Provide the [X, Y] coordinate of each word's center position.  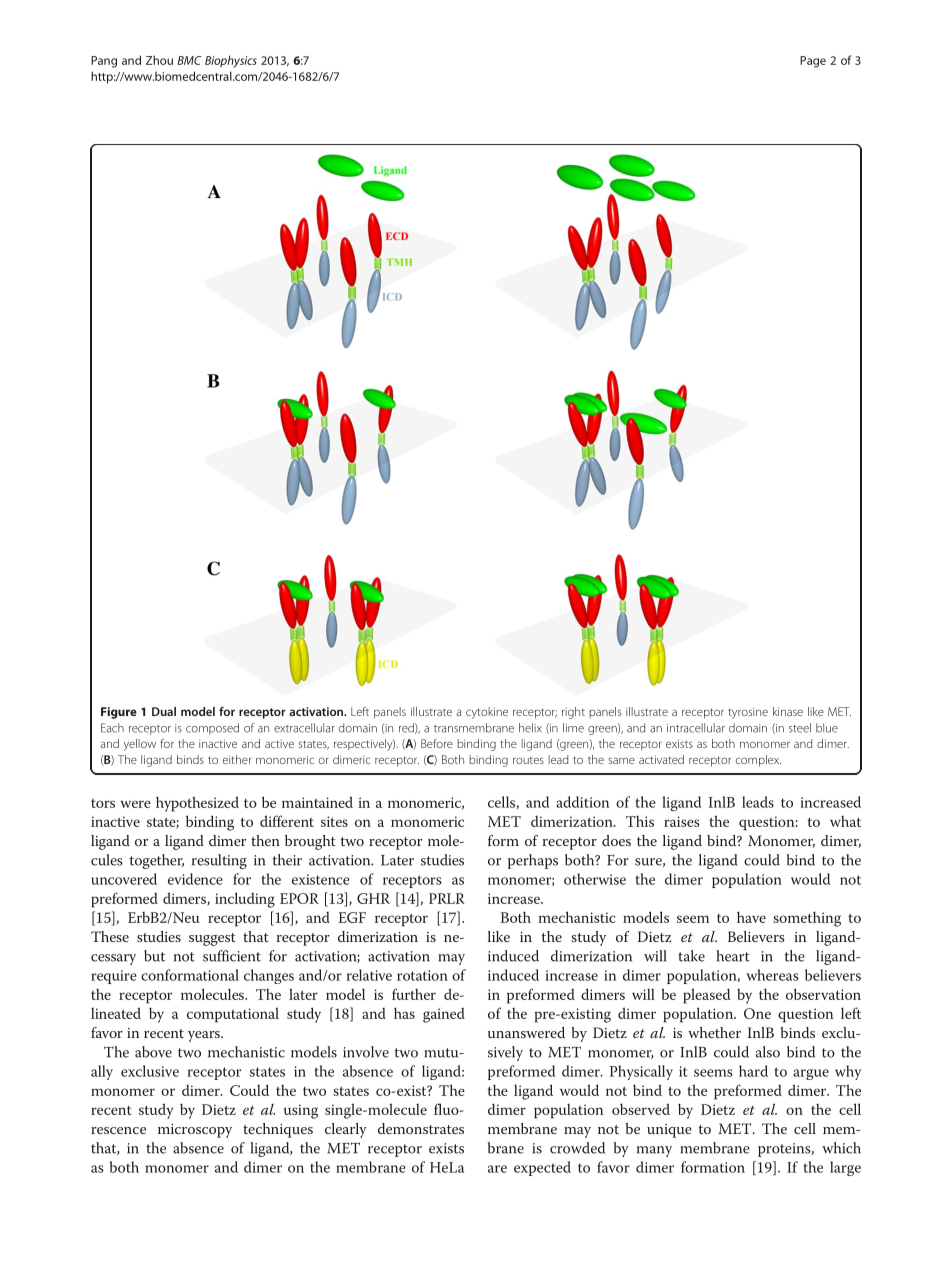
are [497, 1169]
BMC [189, 60]
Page [813, 62]
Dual [164, 711]
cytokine [487, 713]
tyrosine [748, 713]
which [841, 1148]
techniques [278, 1130]
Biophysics [231, 61]
